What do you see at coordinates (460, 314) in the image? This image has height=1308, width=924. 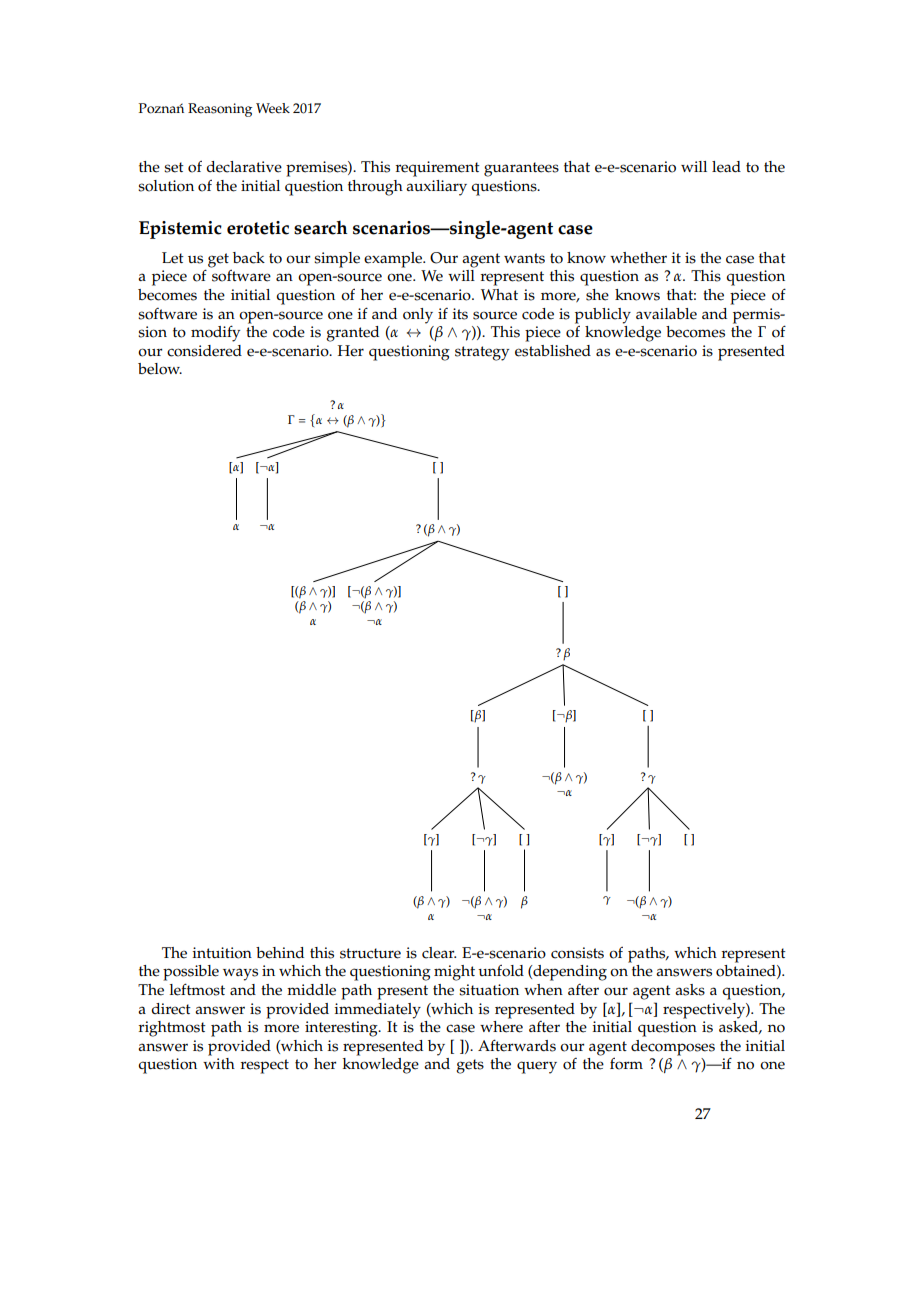 I see `its` at bounding box center [460, 314].
